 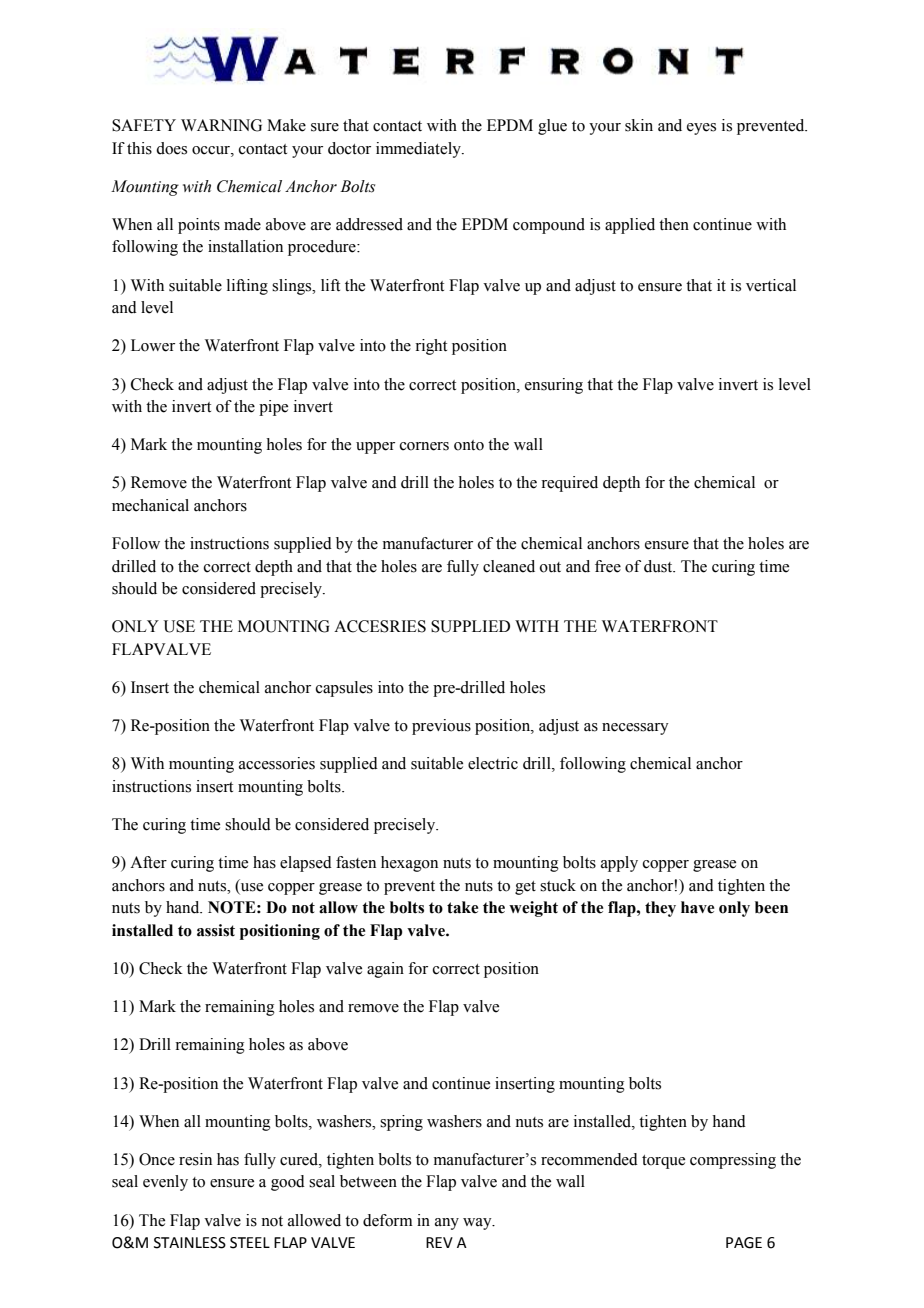 I want to click on WARNING, so click(x=221, y=125).
